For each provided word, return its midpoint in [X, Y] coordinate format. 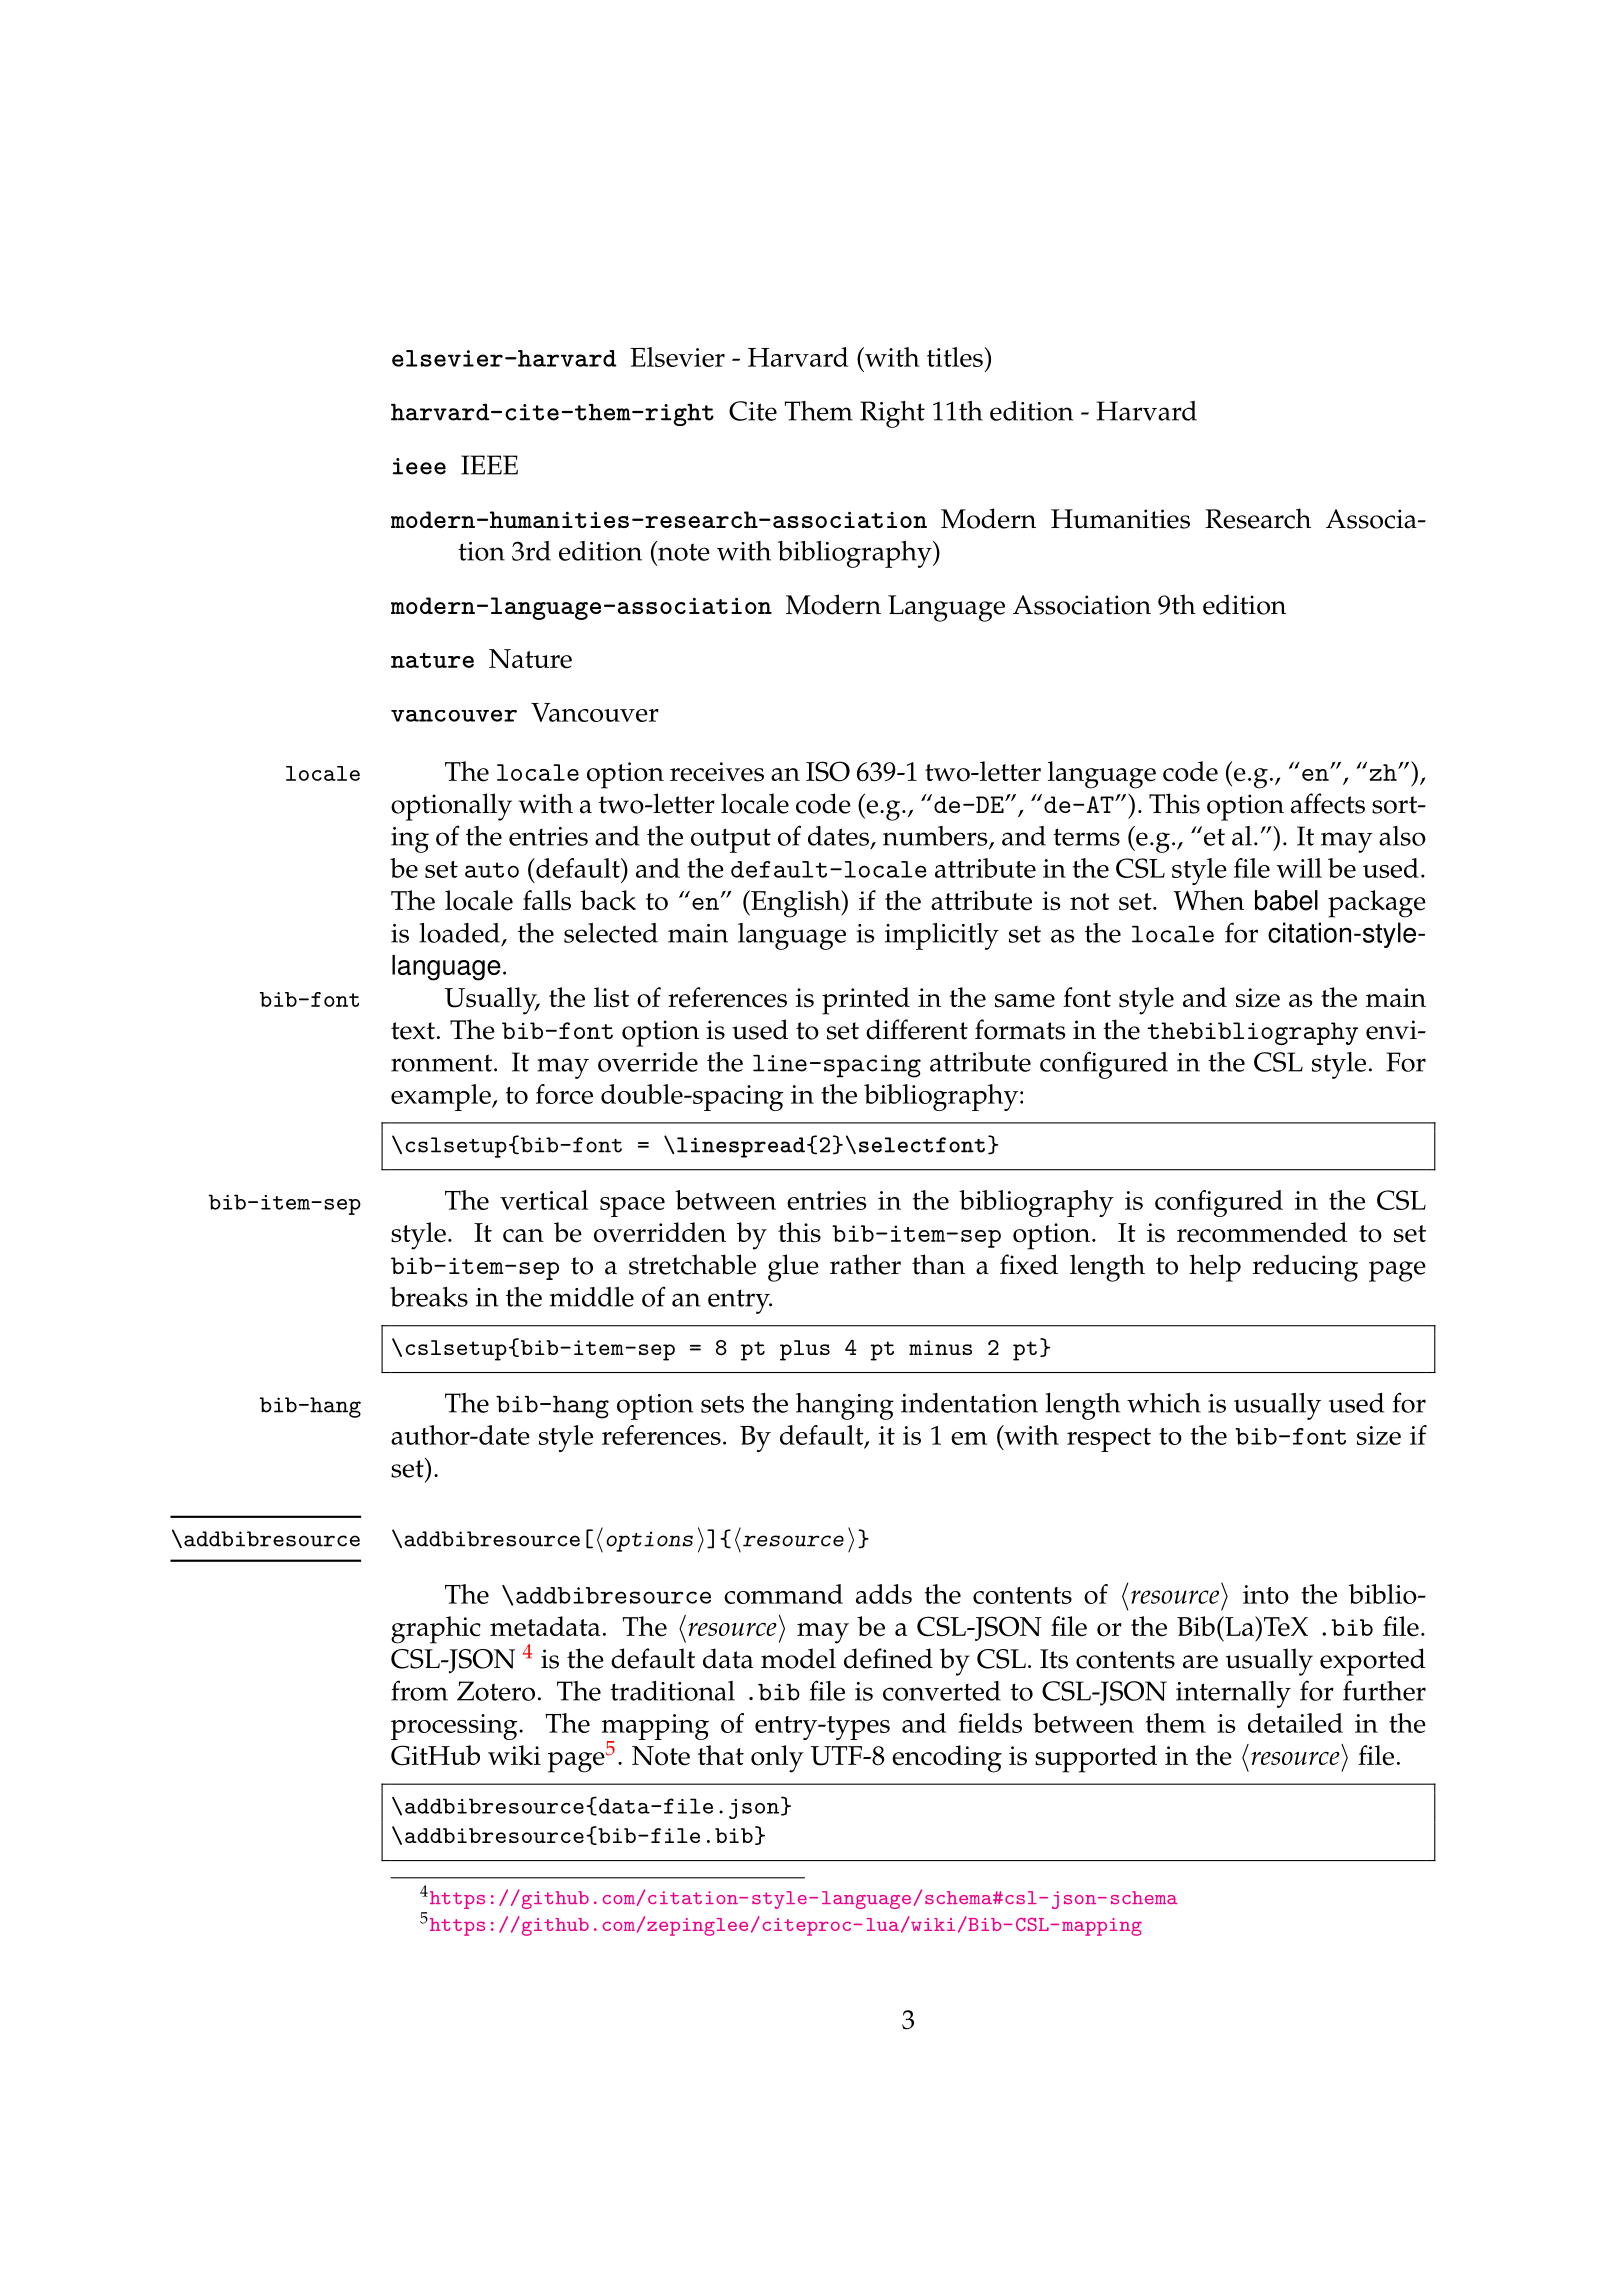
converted [942, 1691]
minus [940, 1347]
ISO [828, 771]
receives [717, 772]
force [564, 1094]
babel [1286, 900]
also [1402, 836]
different [917, 1029]
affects [1328, 803]
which [1164, 1403]
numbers [936, 837]
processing [455, 1727]
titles [955, 357]
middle [592, 1297]
